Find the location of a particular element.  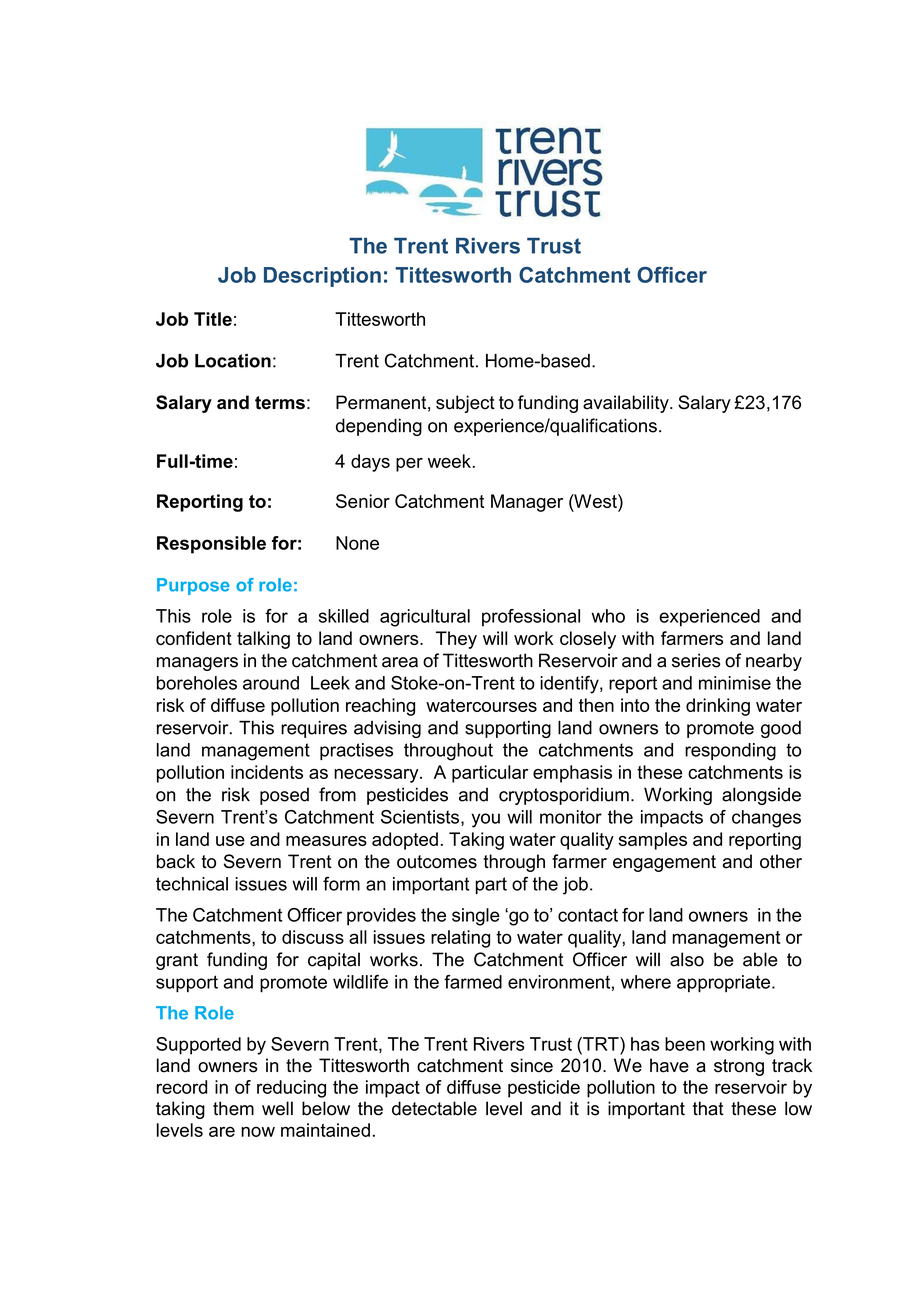

that is located at coordinates (708, 1108).
